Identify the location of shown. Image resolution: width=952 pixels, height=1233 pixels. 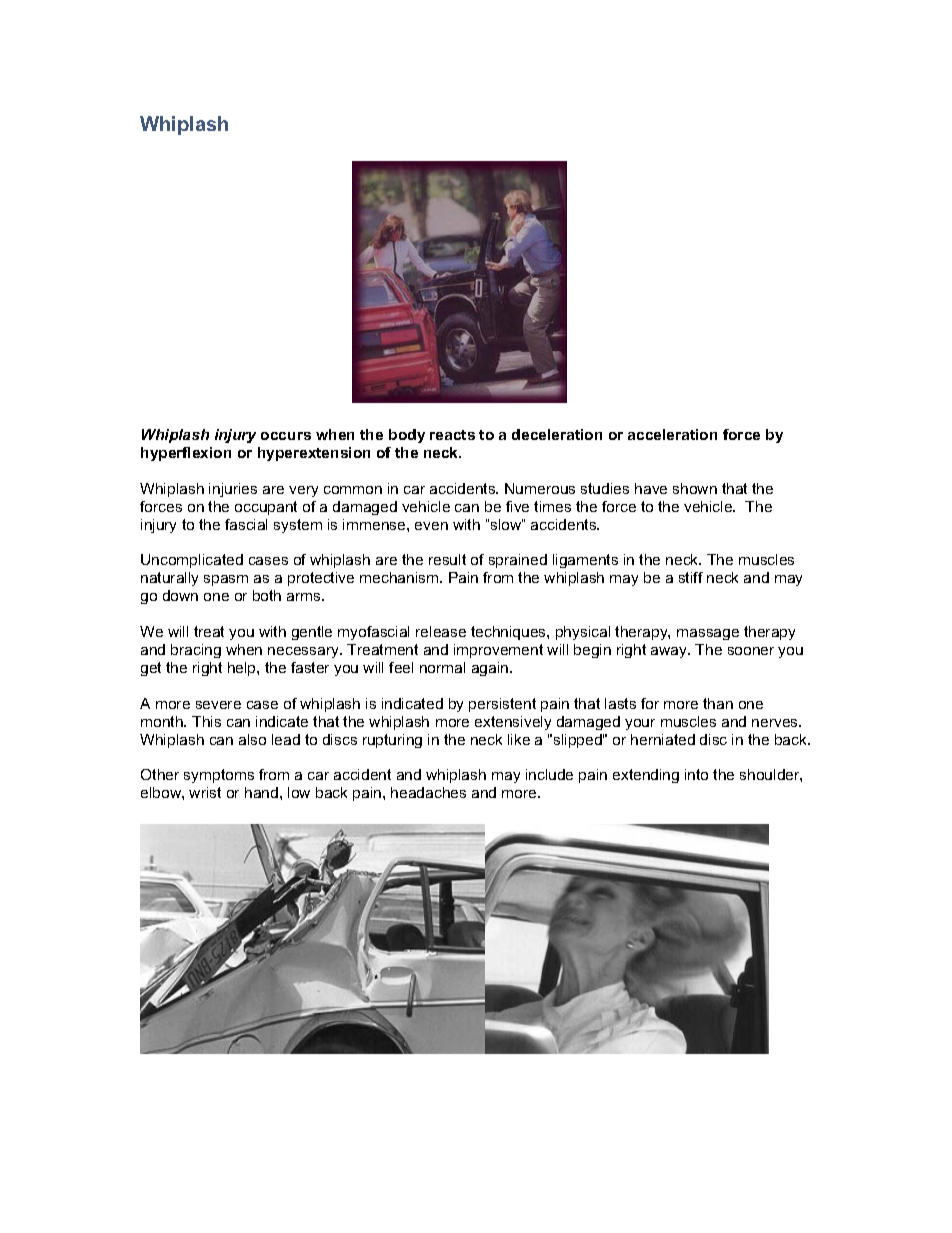
(695, 488).
